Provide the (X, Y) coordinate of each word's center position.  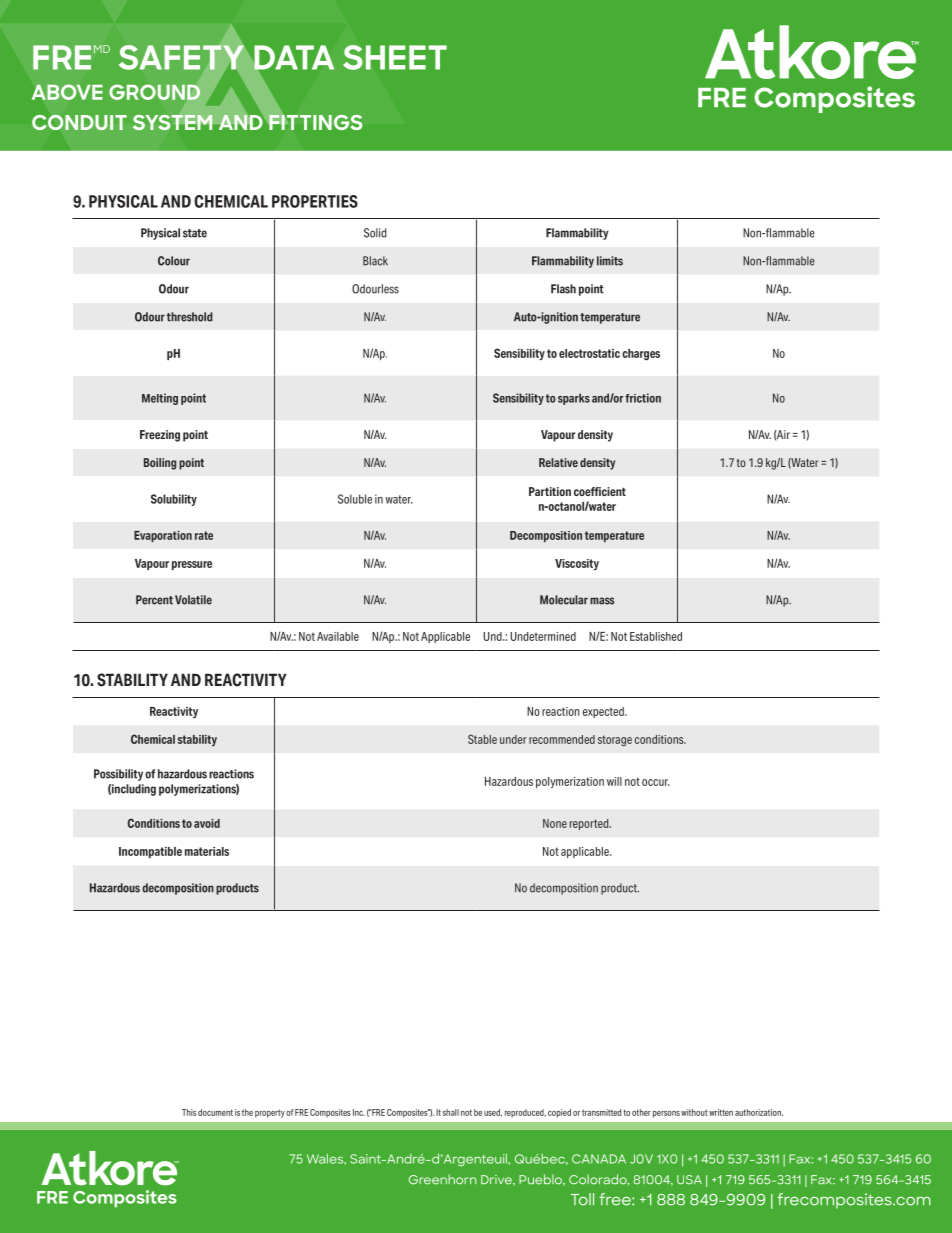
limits (610, 261)
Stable (482, 739)
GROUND (154, 92)
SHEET (395, 57)
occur (655, 782)
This (189, 1112)
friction (643, 398)
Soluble (355, 499)
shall (451, 1112)
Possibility (118, 775)
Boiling (160, 464)
